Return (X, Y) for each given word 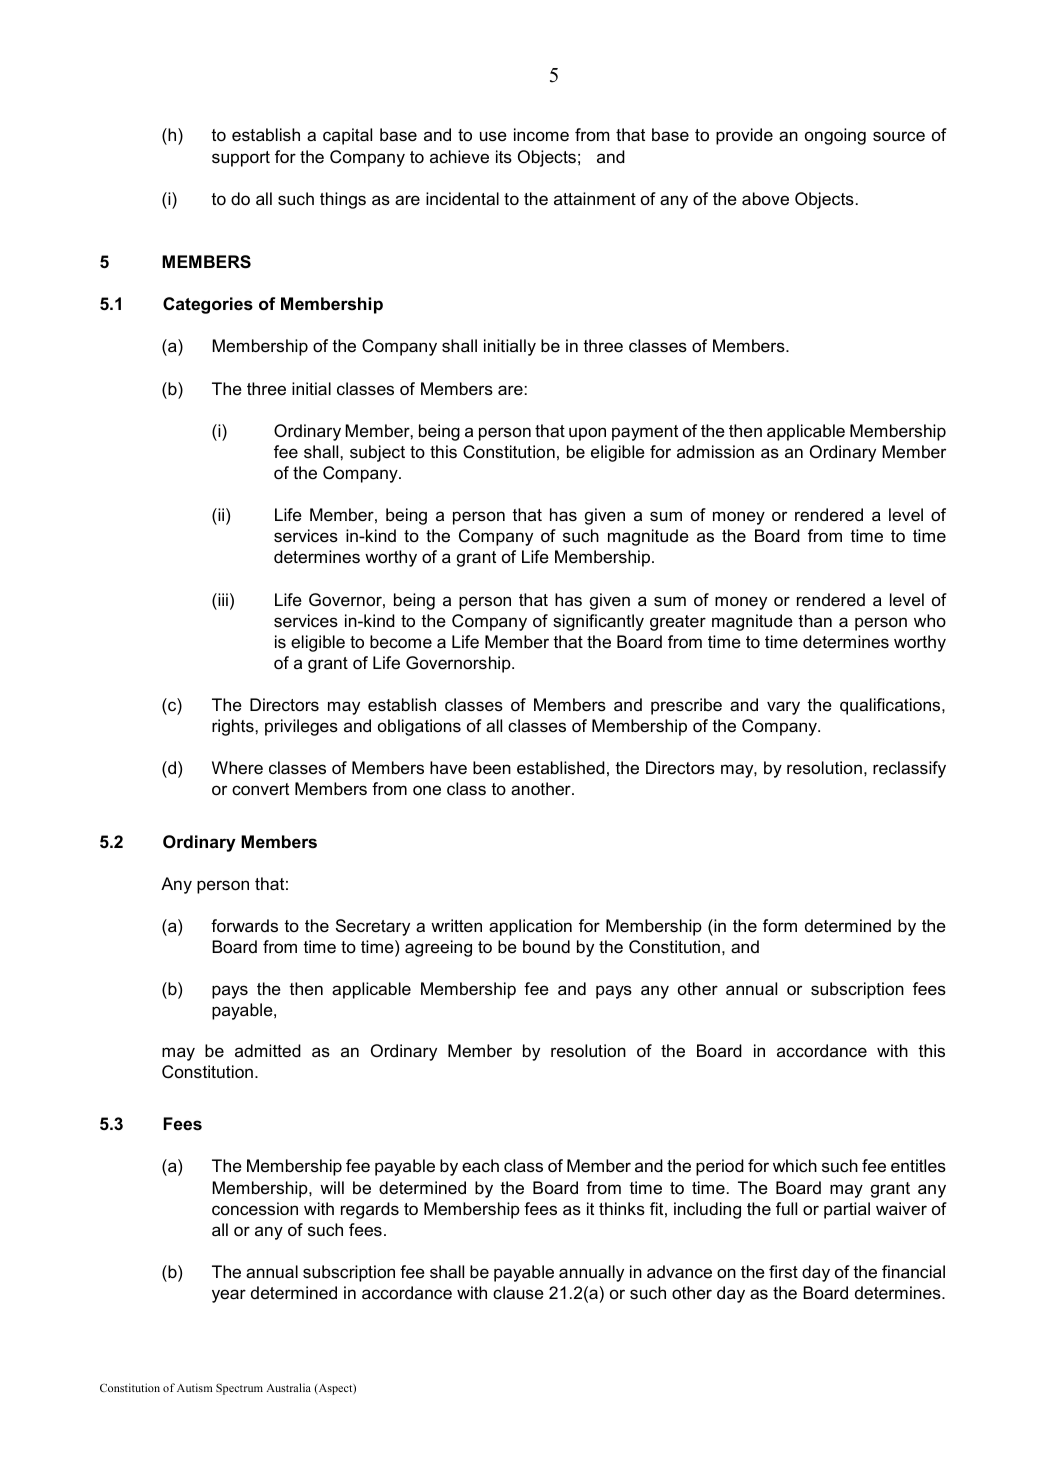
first (783, 1272)
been (492, 768)
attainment (595, 198)
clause (518, 1292)
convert (260, 789)
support (241, 159)
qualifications (891, 706)
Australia (288, 1387)
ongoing (835, 136)
